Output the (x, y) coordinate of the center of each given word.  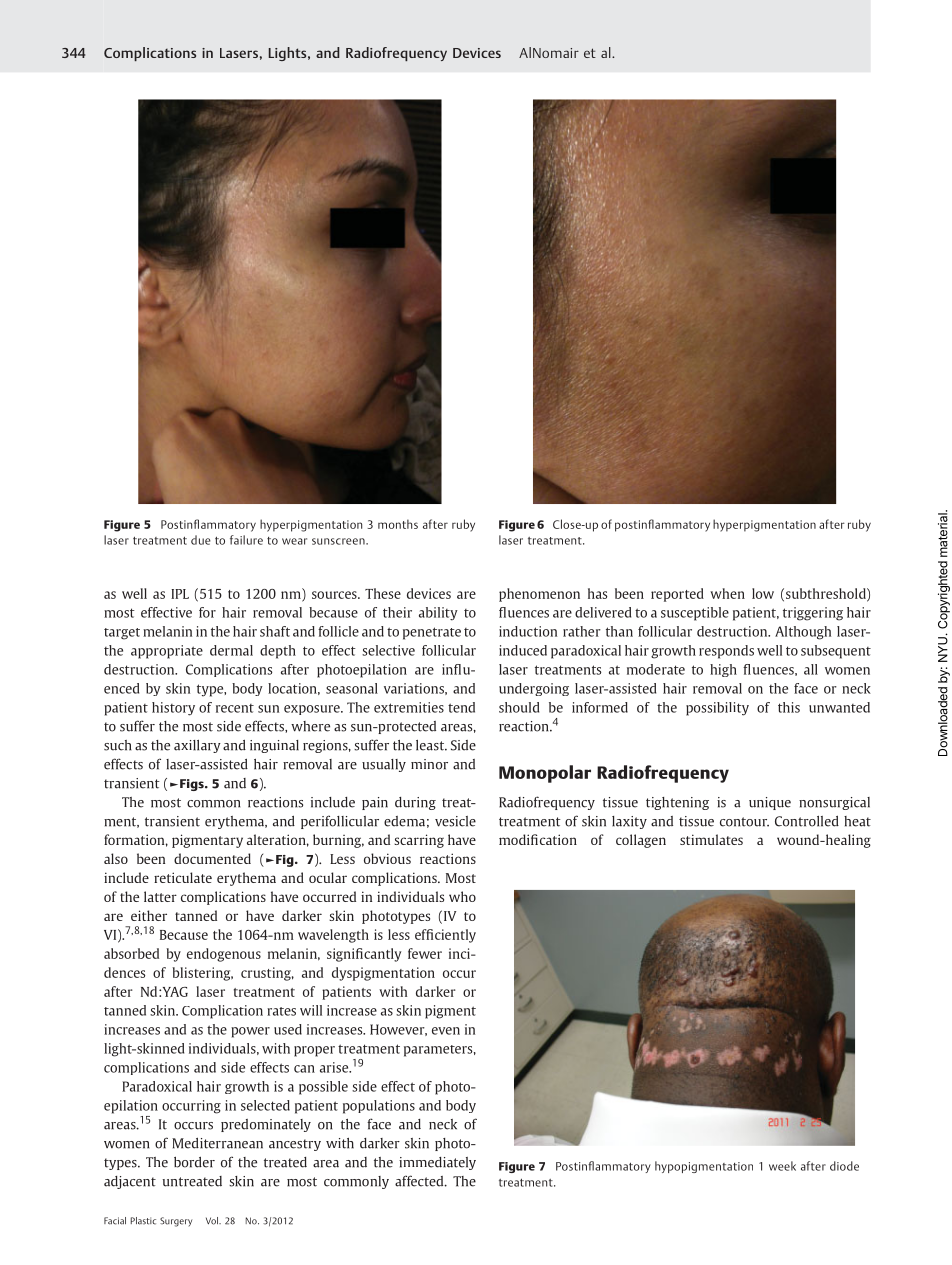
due (201, 540)
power (250, 1032)
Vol (213, 1221)
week (782, 1166)
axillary (197, 746)
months (398, 524)
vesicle (455, 821)
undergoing (534, 689)
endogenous (224, 955)
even (446, 1031)
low (763, 593)
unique (770, 803)
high (723, 670)
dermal (231, 650)
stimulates (711, 839)
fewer (425, 953)
